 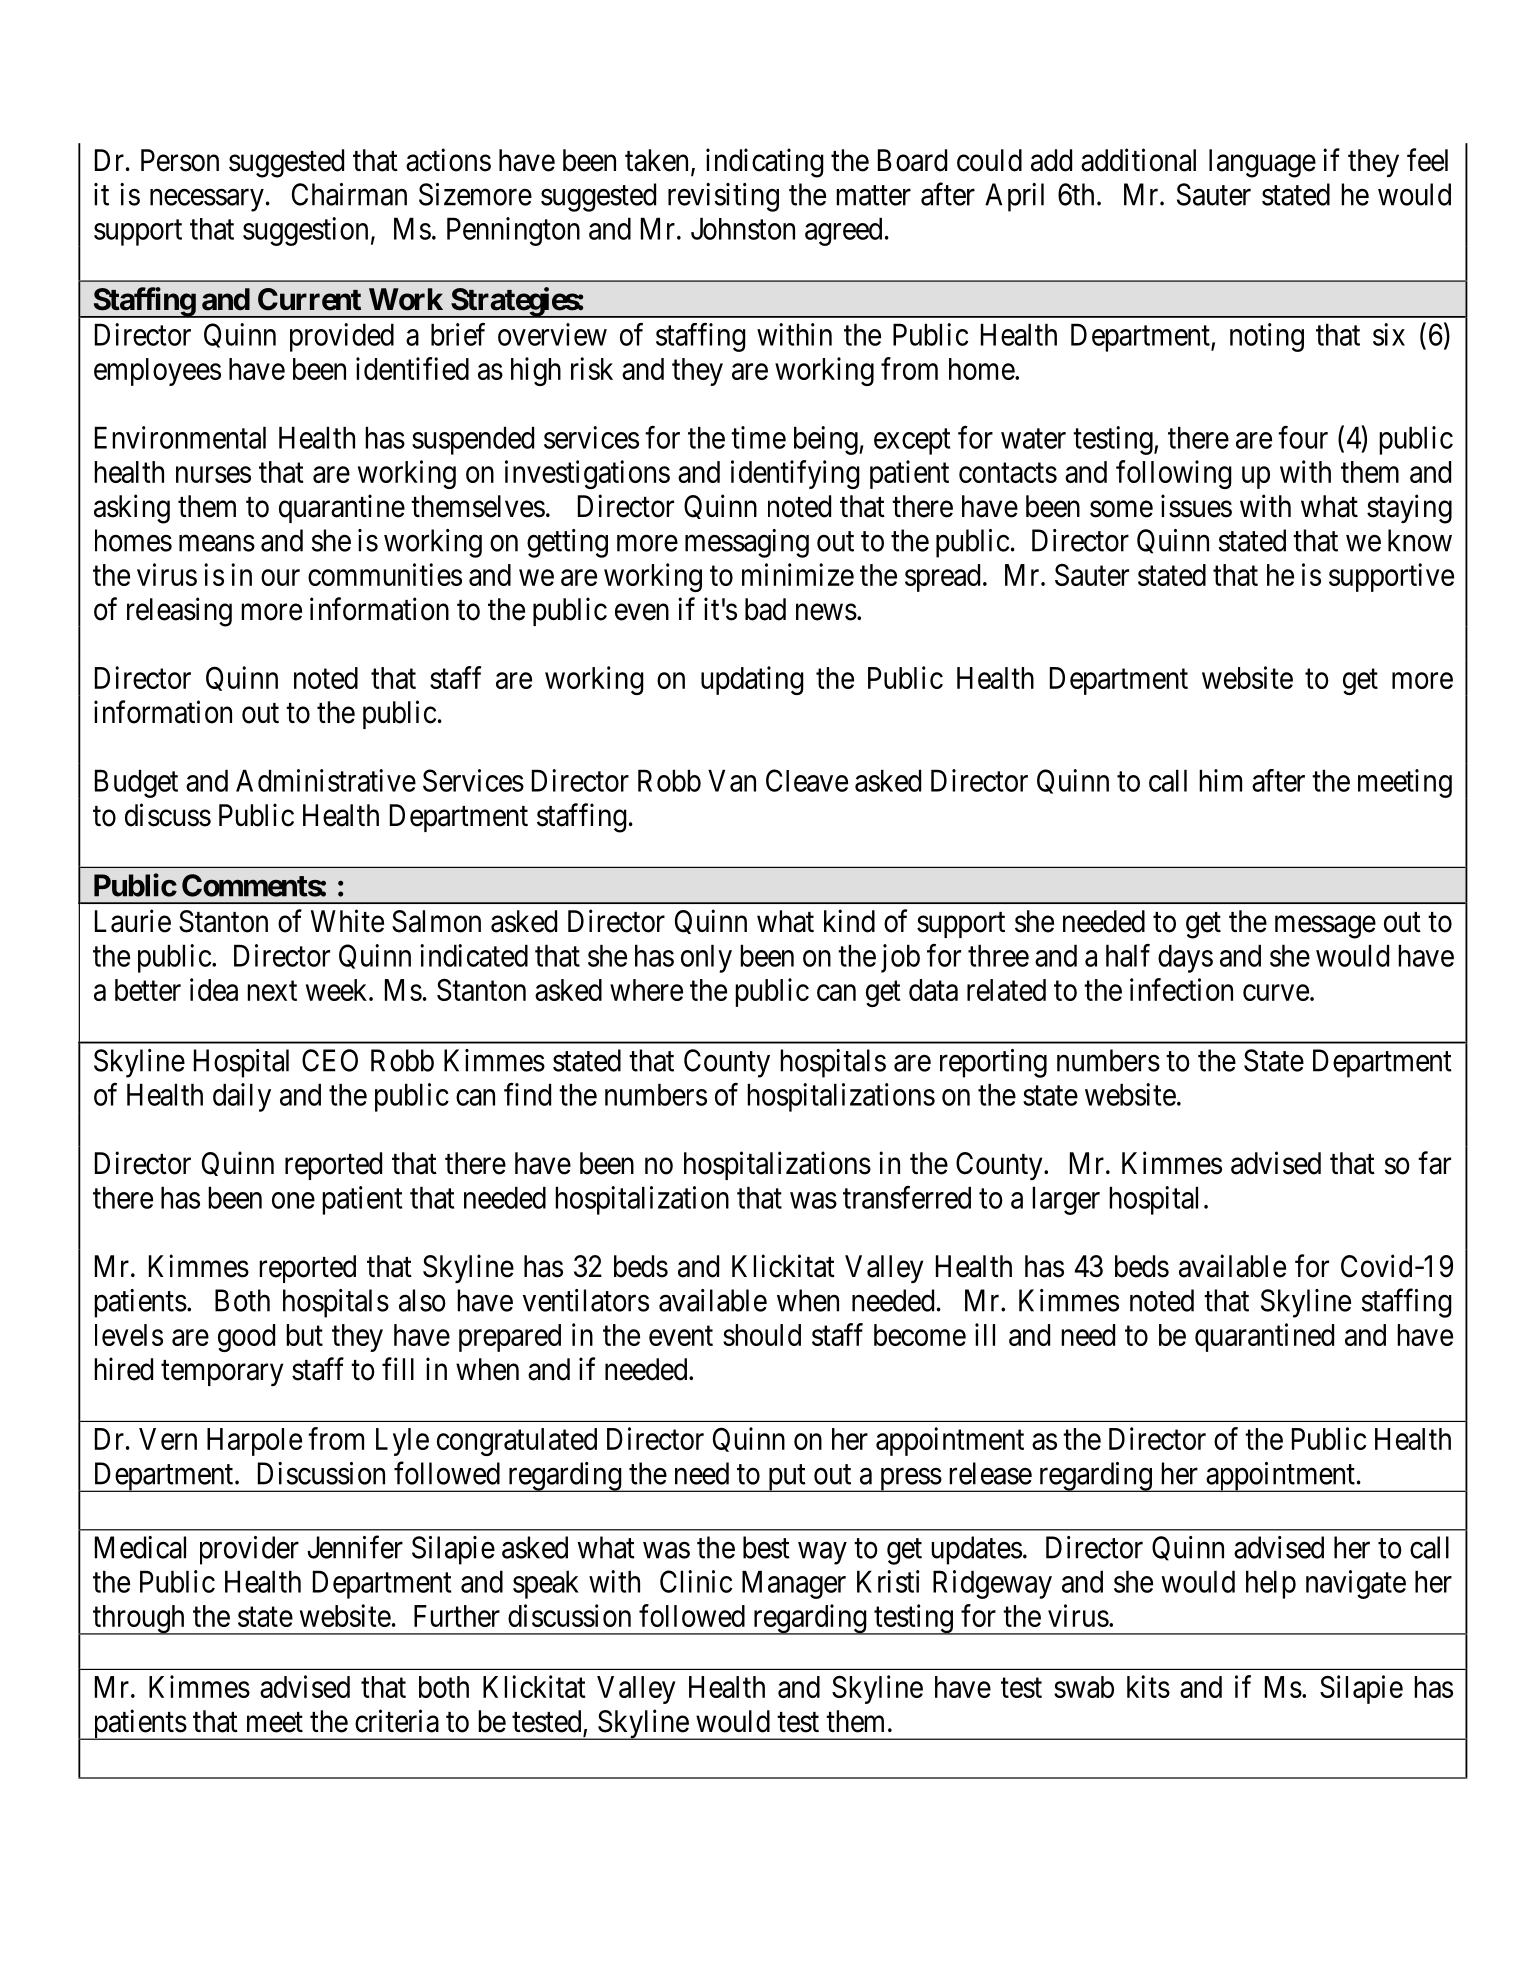 What do you see at coordinates (1262, 163) in the screenshot?
I see `language` at bounding box center [1262, 163].
